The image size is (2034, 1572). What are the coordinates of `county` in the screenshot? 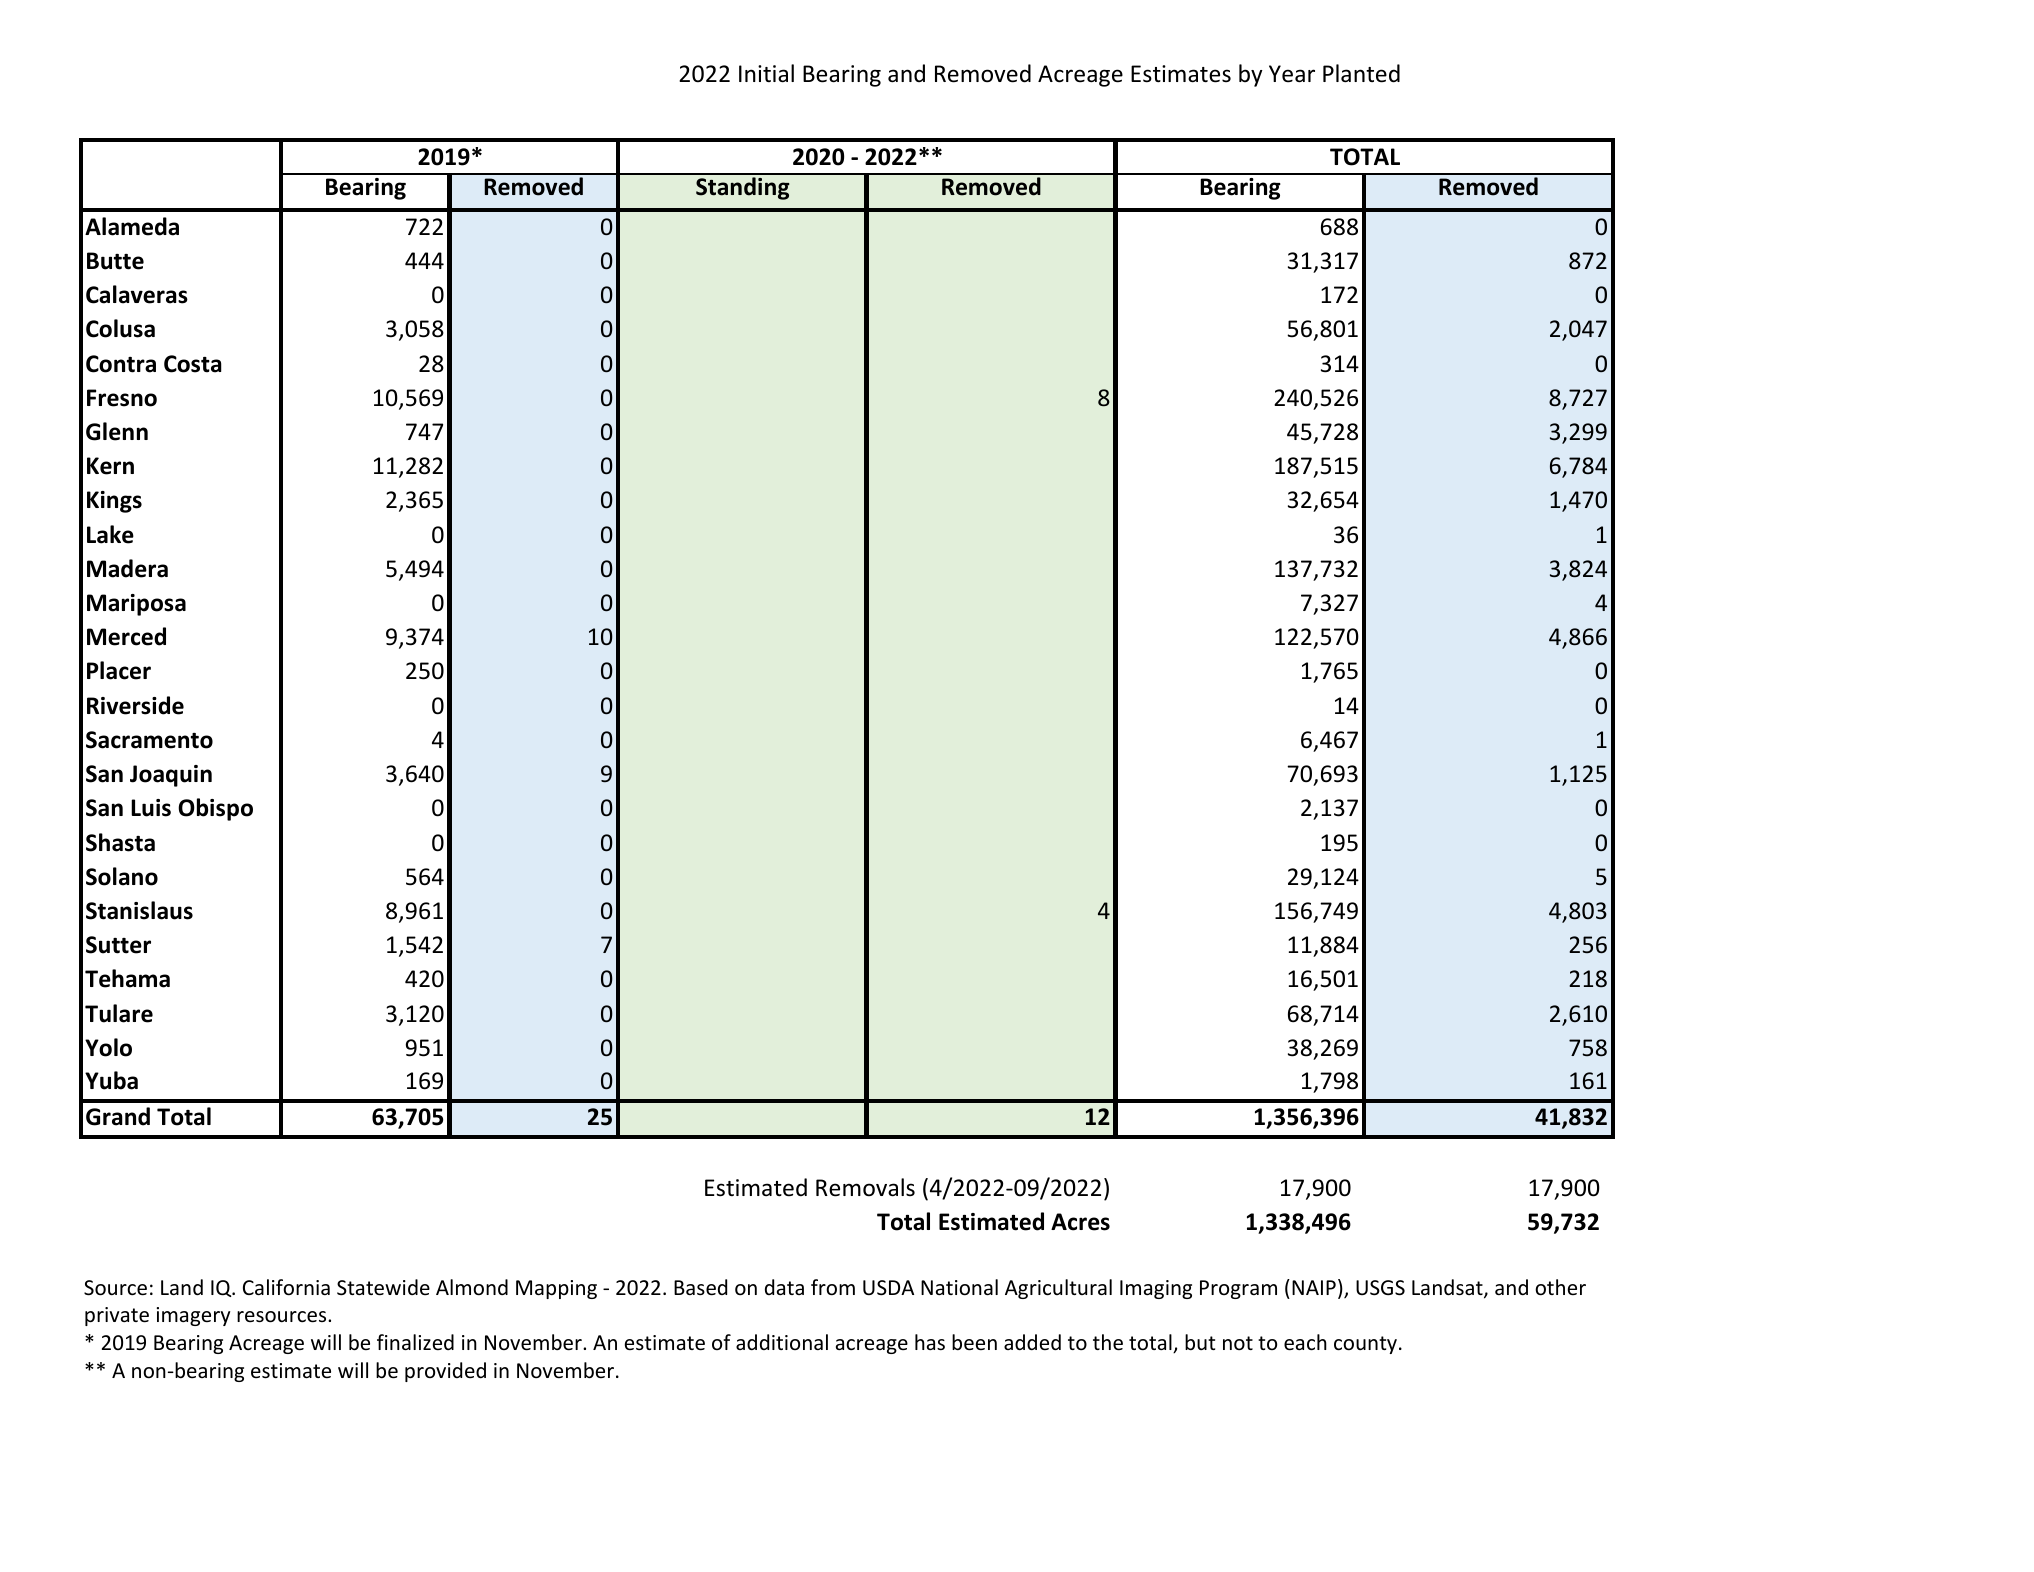 It's located at (1367, 1345).
